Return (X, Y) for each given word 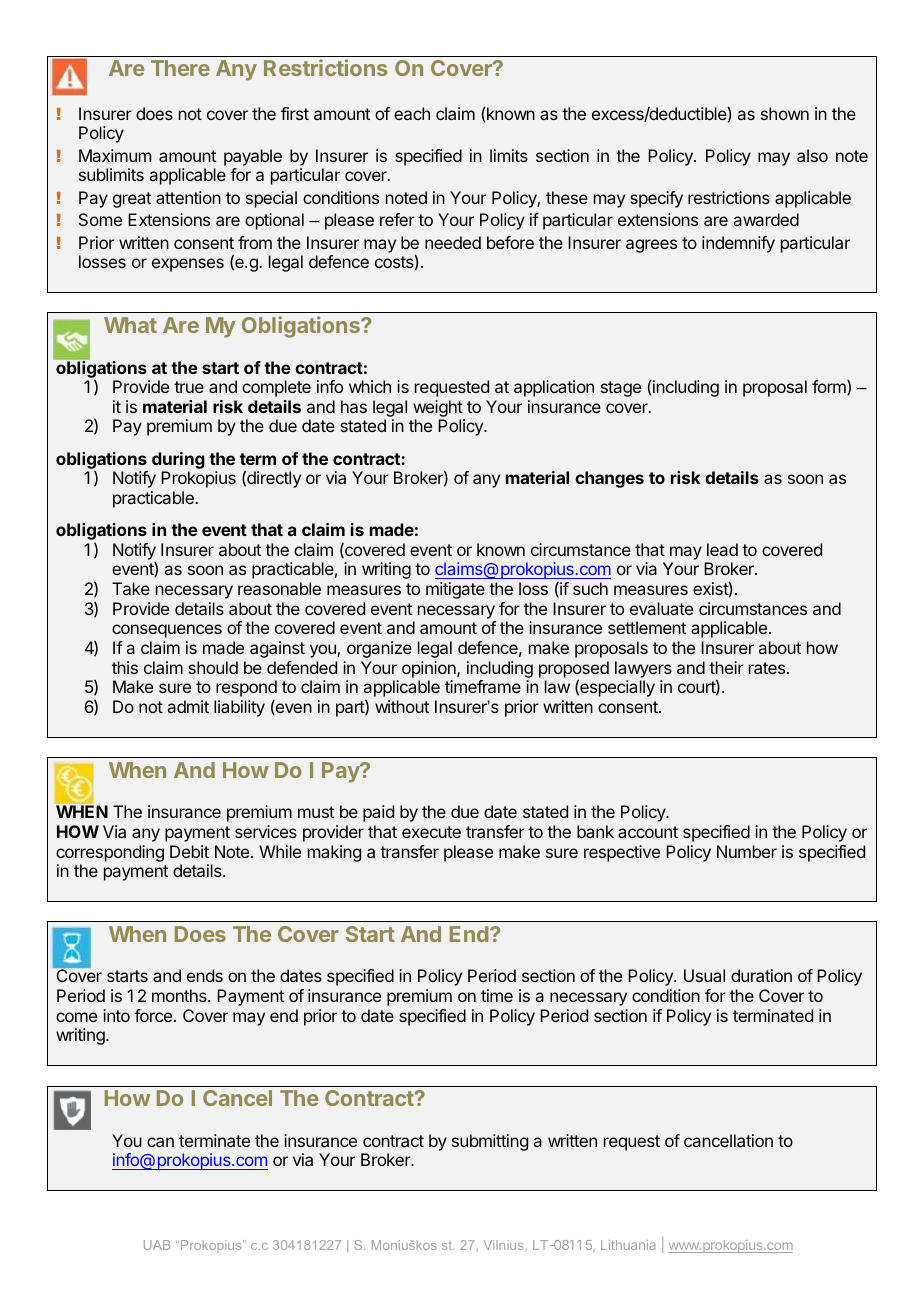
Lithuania (628, 1245)
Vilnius (504, 1245)
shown (785, 113)
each (412, 113)
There (180, 68)
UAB (157, 1245)
